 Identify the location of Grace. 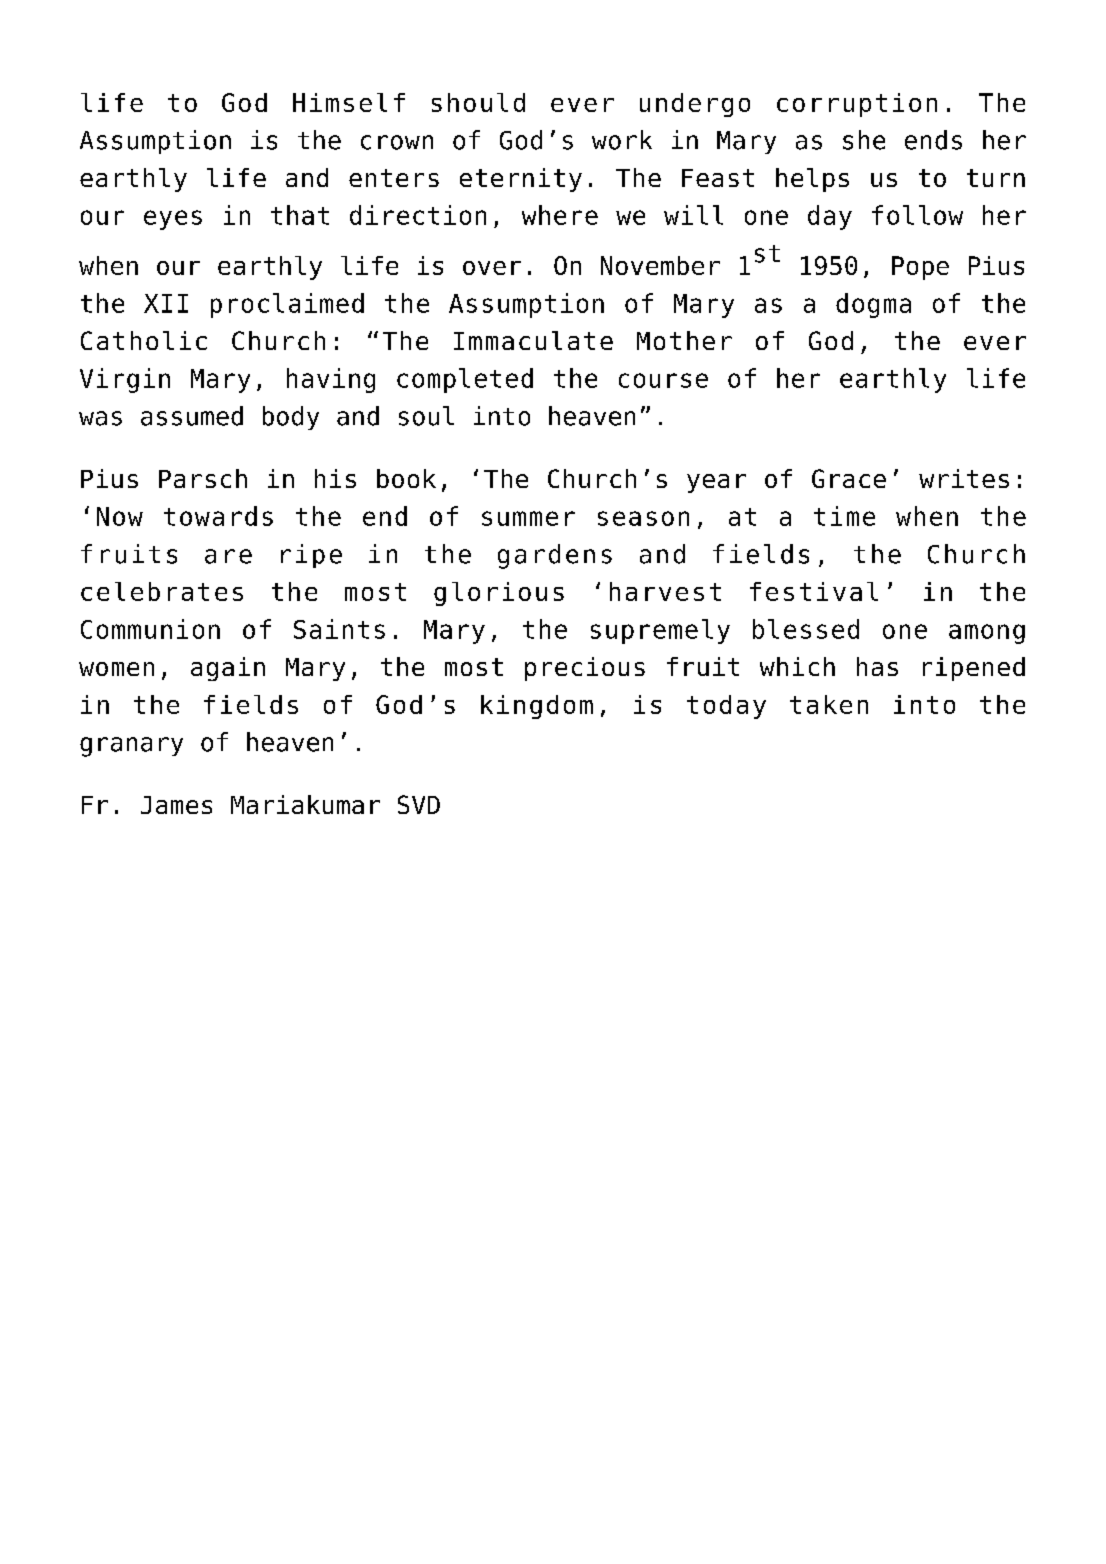
(849, 478).
